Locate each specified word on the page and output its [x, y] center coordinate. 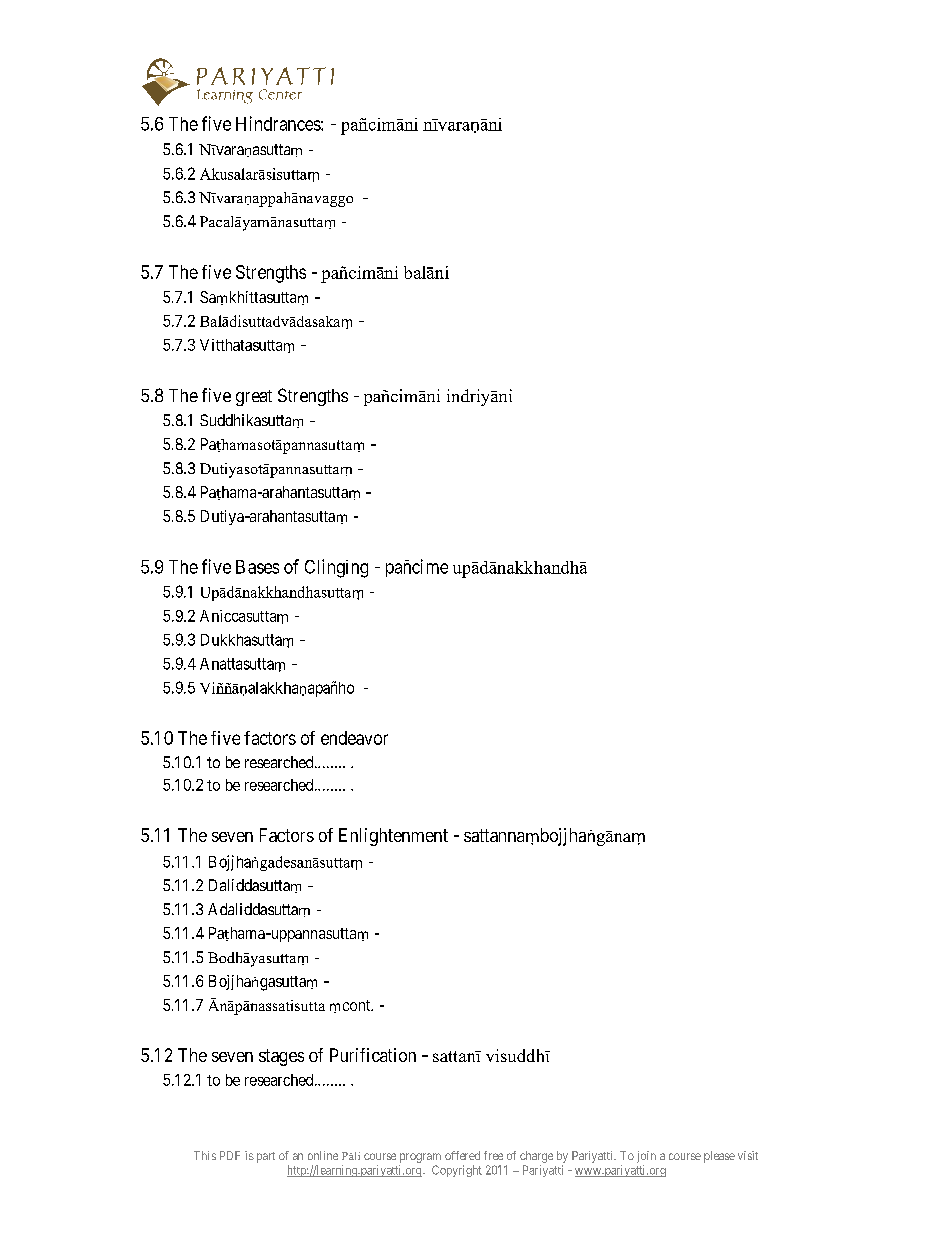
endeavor [354, 738]
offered [462, 1155]
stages [281, 1057]
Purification [373, 1055]
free [493, 1155]
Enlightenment [393, 837]
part [266, 1157]
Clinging [336, 568]
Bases [257, 567]
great [254, 398]
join [646, 1157]
